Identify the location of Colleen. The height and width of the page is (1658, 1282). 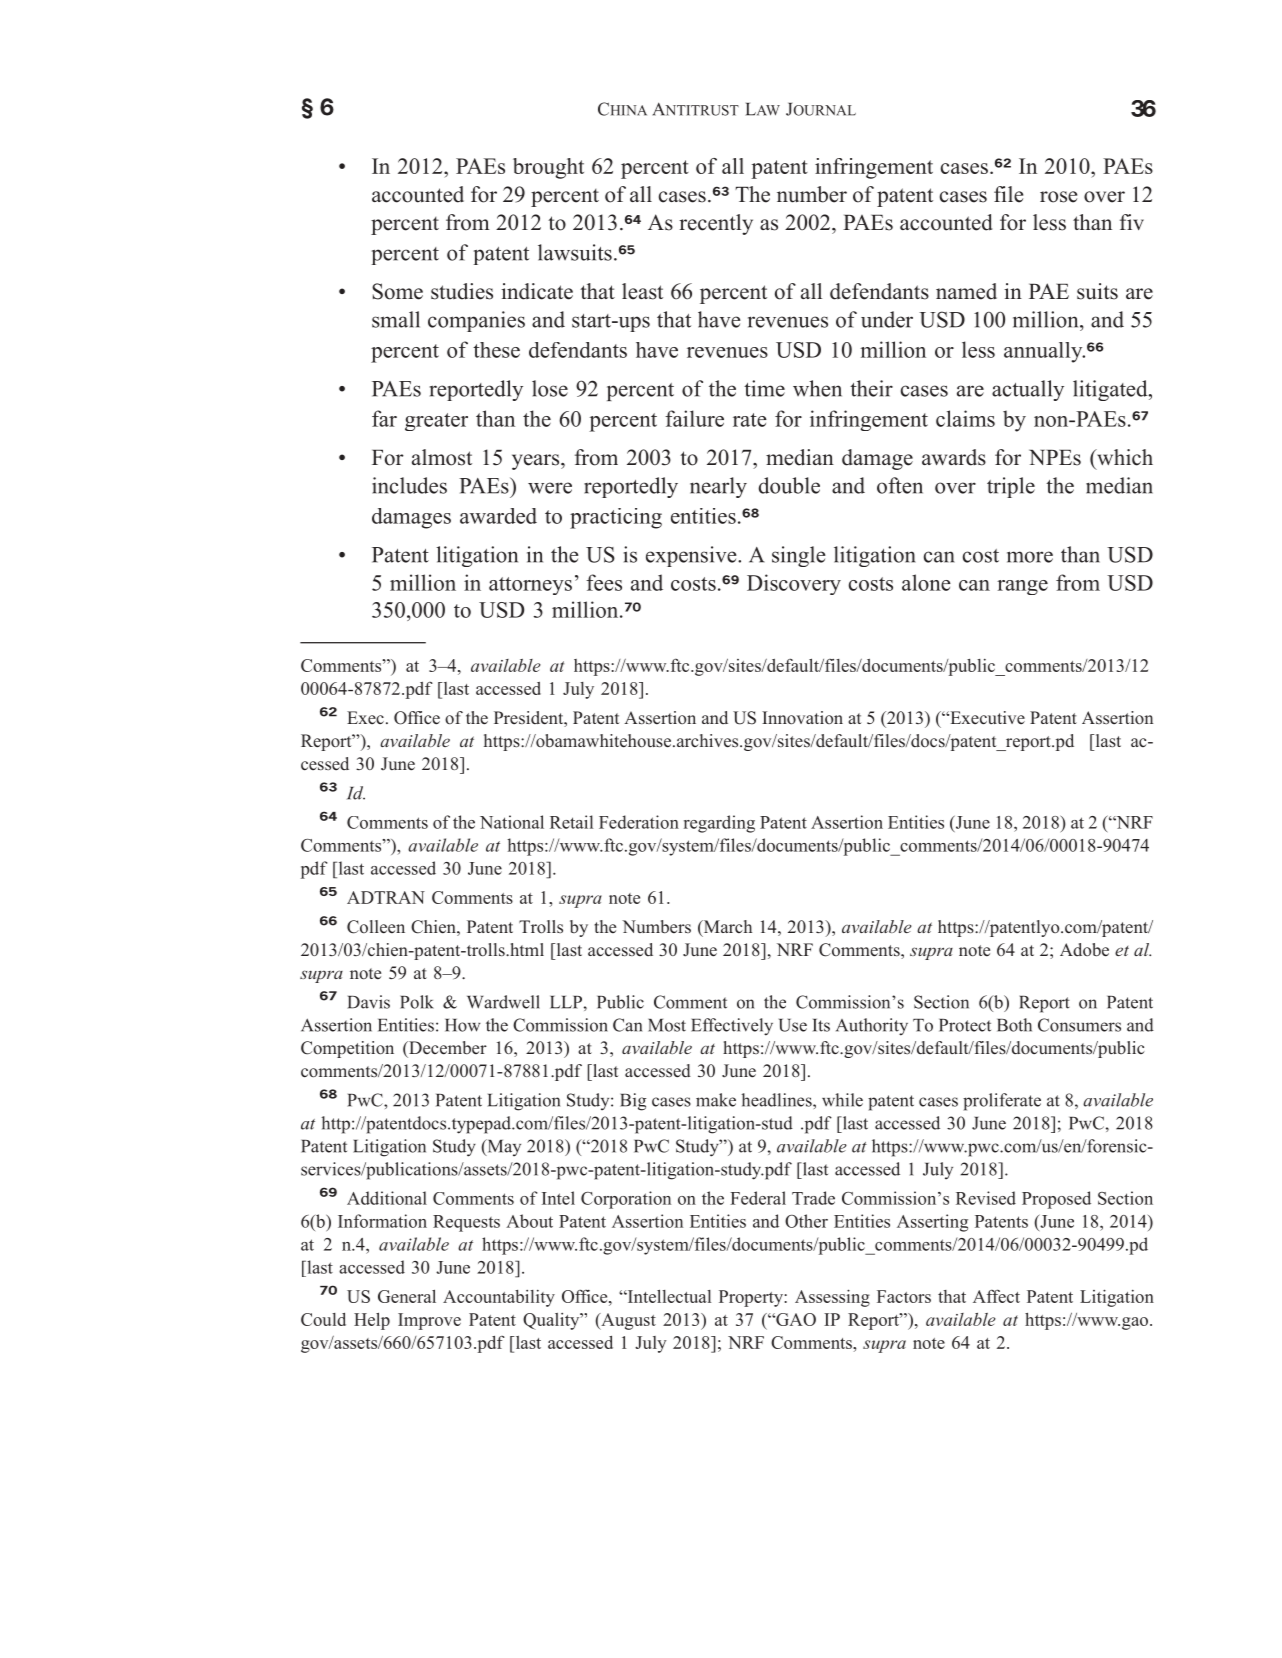
(376, 927).
